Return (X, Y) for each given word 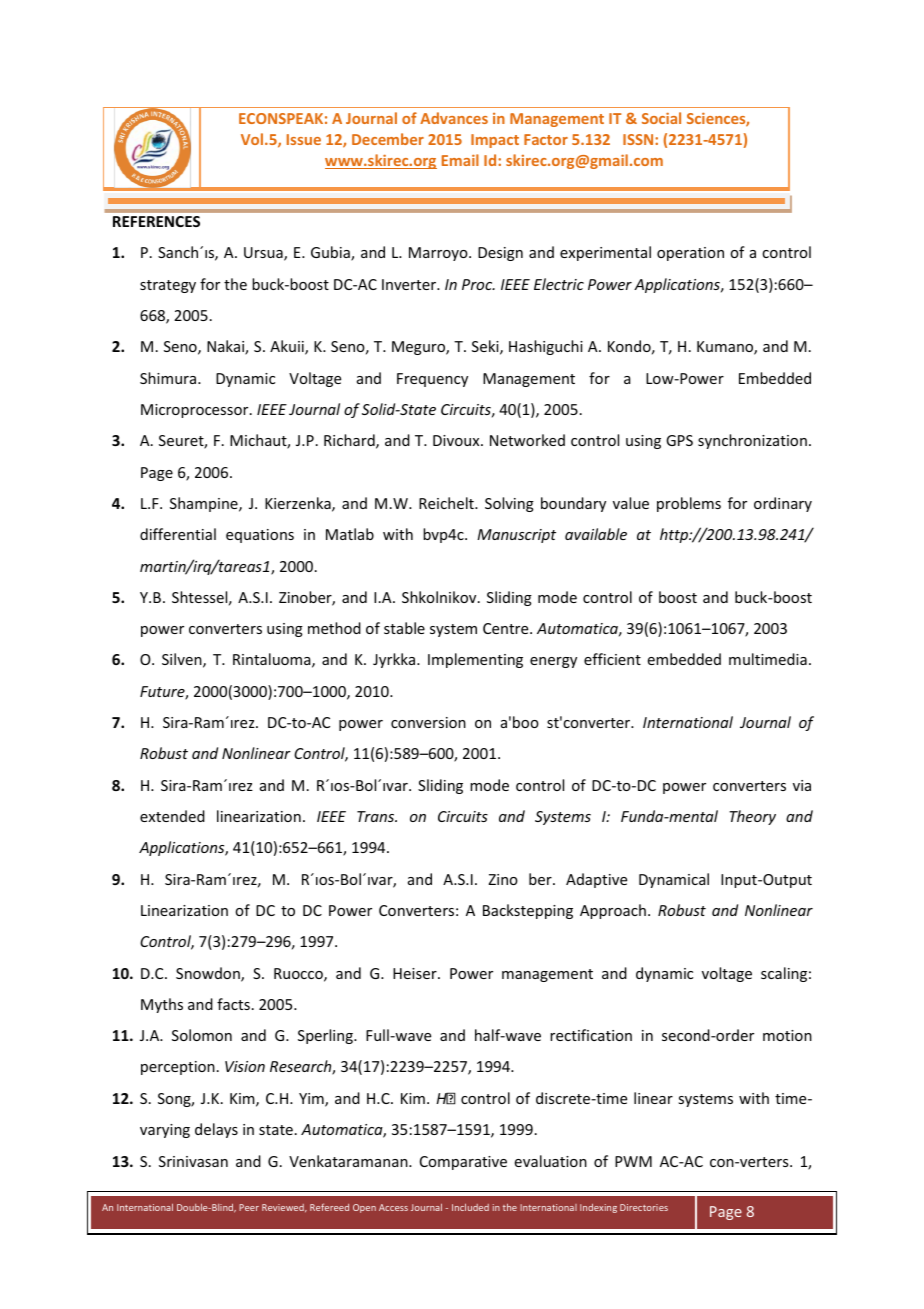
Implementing (475, 660)
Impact (495, 141)
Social (661, 118)
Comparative (463, 1163)
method (334, 628)
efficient (612, 659)
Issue (304, 139)
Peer (249, 1207)
